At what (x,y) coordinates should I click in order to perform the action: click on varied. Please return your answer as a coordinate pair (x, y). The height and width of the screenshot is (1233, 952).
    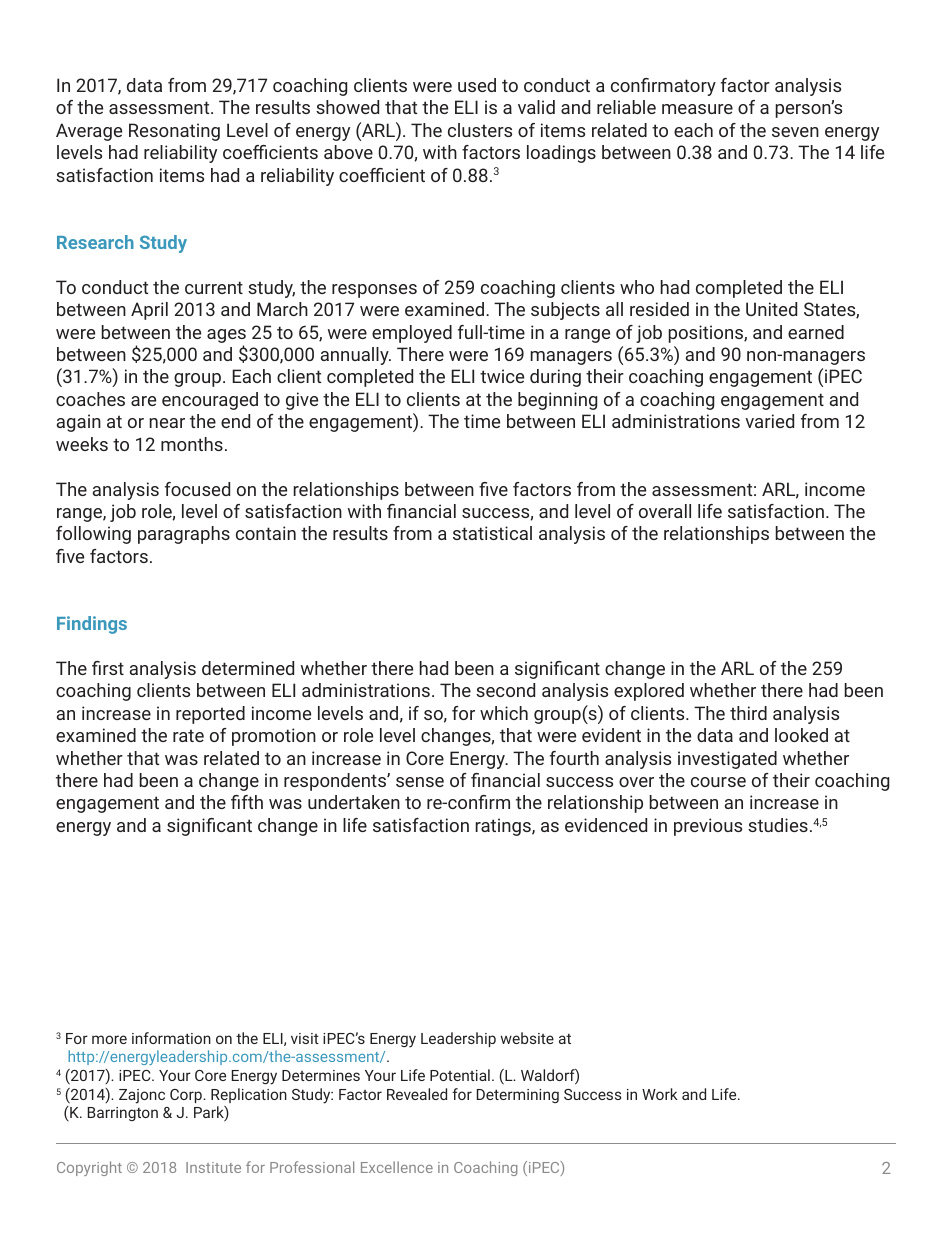
    Looking at the image, I should click on (769, 421).
